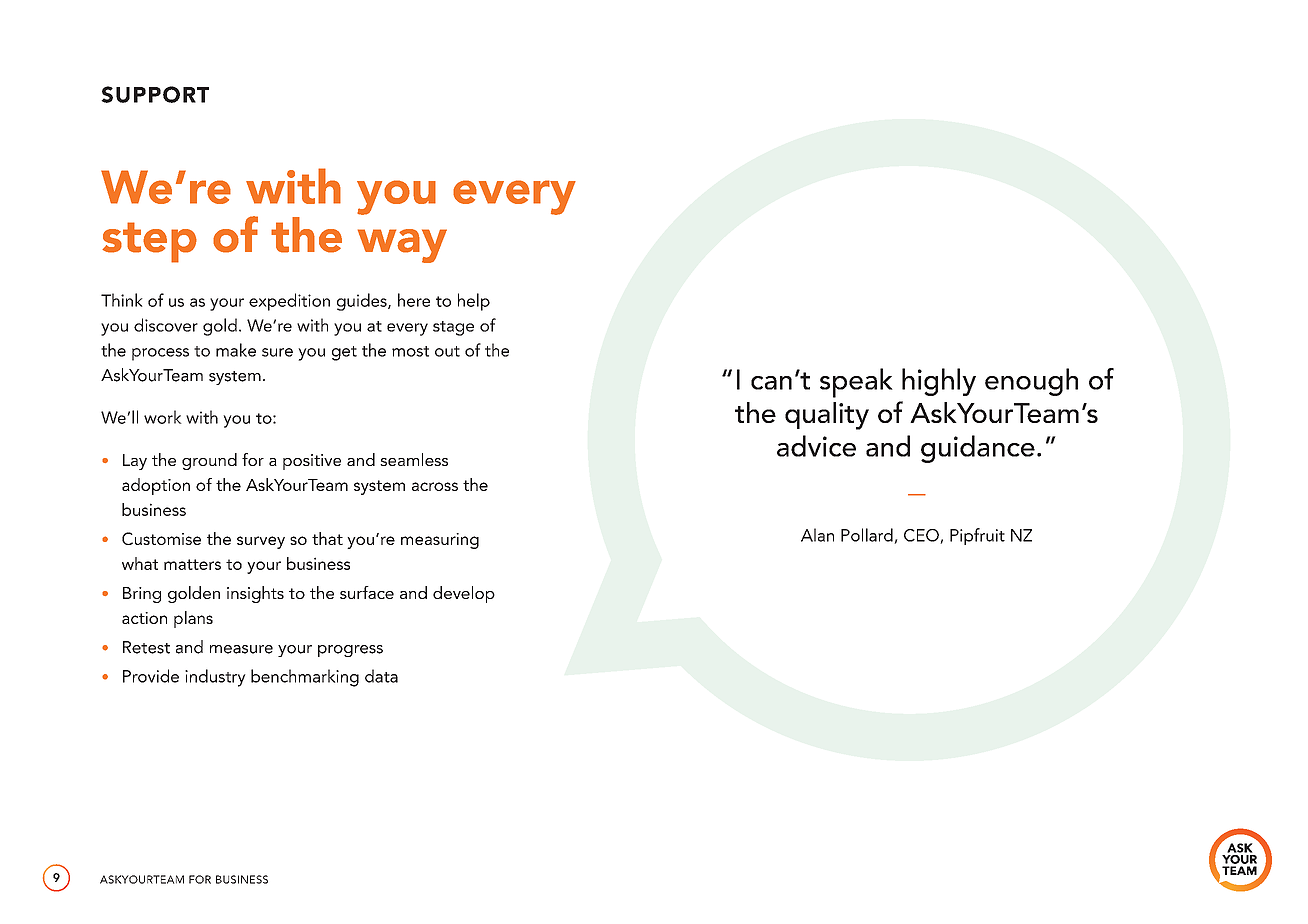  Describe the element at coordinates (978, 449) in the document. I see `guidance` at that location.
